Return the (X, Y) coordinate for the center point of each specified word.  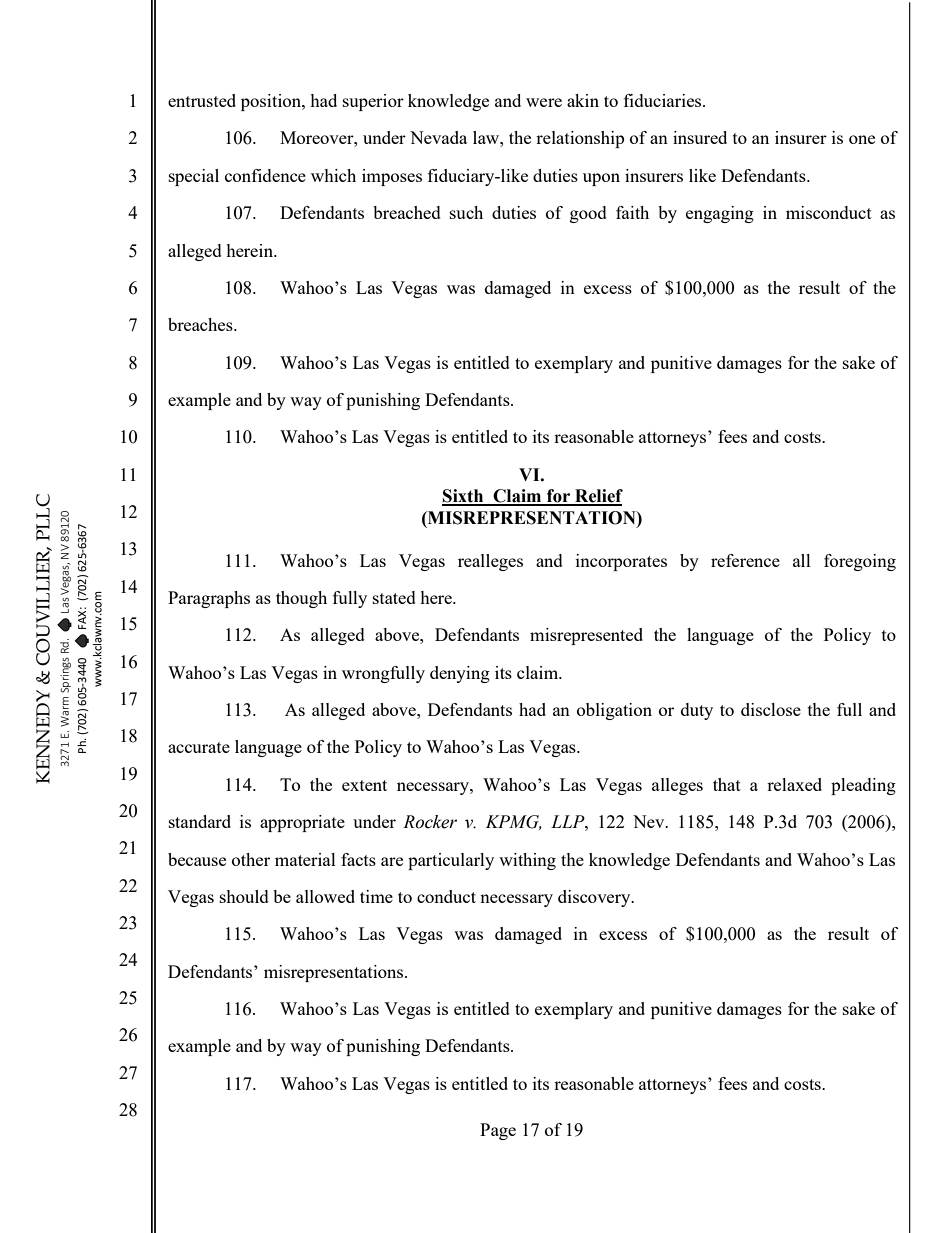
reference (745, 560)
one (862, 139)
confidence (265, 175)
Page (498, 1131)
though (301, 599)
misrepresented (586, 636)
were (544, 102)
